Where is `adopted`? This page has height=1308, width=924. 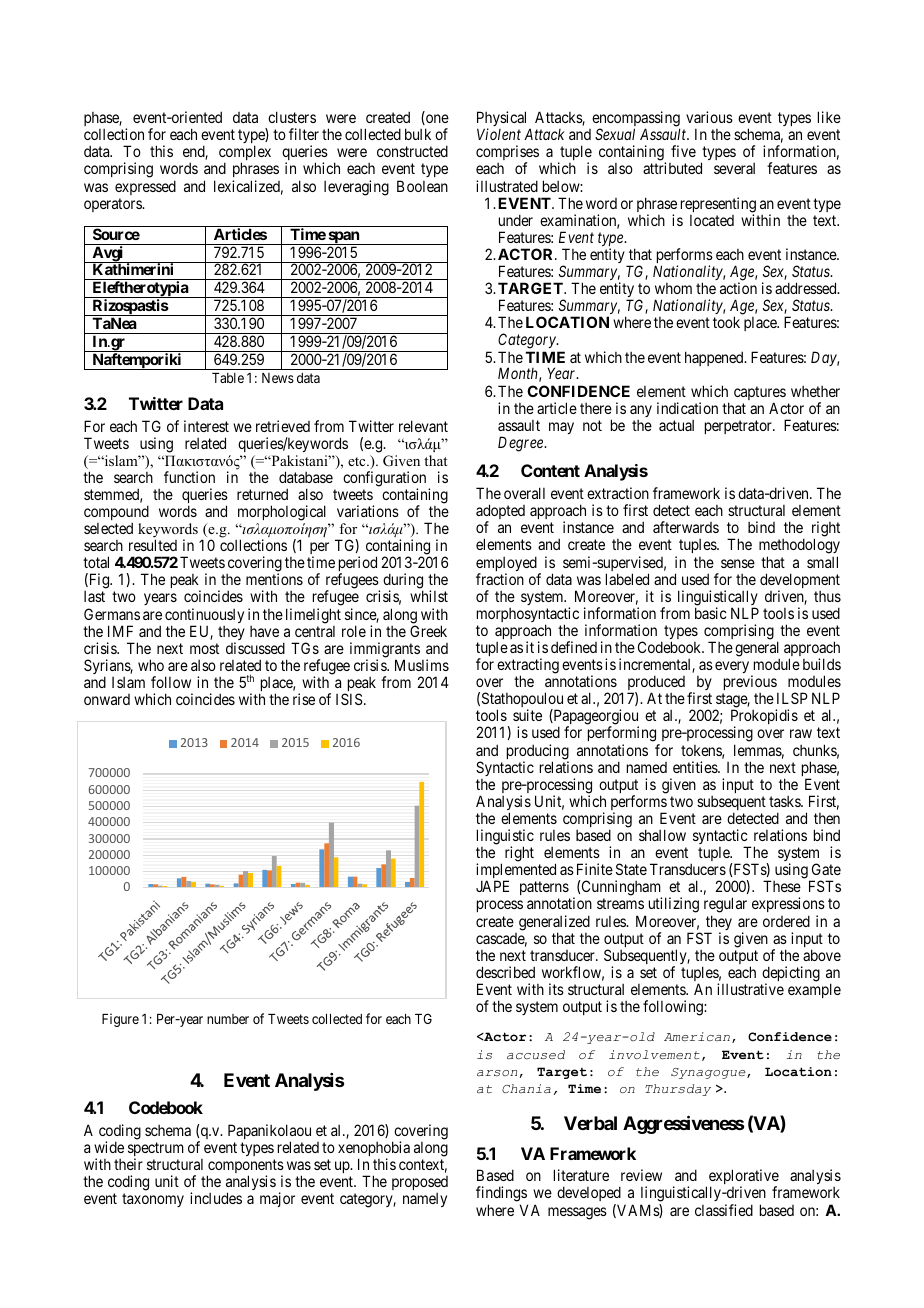
adopted is located at coordinates (500, 513).
